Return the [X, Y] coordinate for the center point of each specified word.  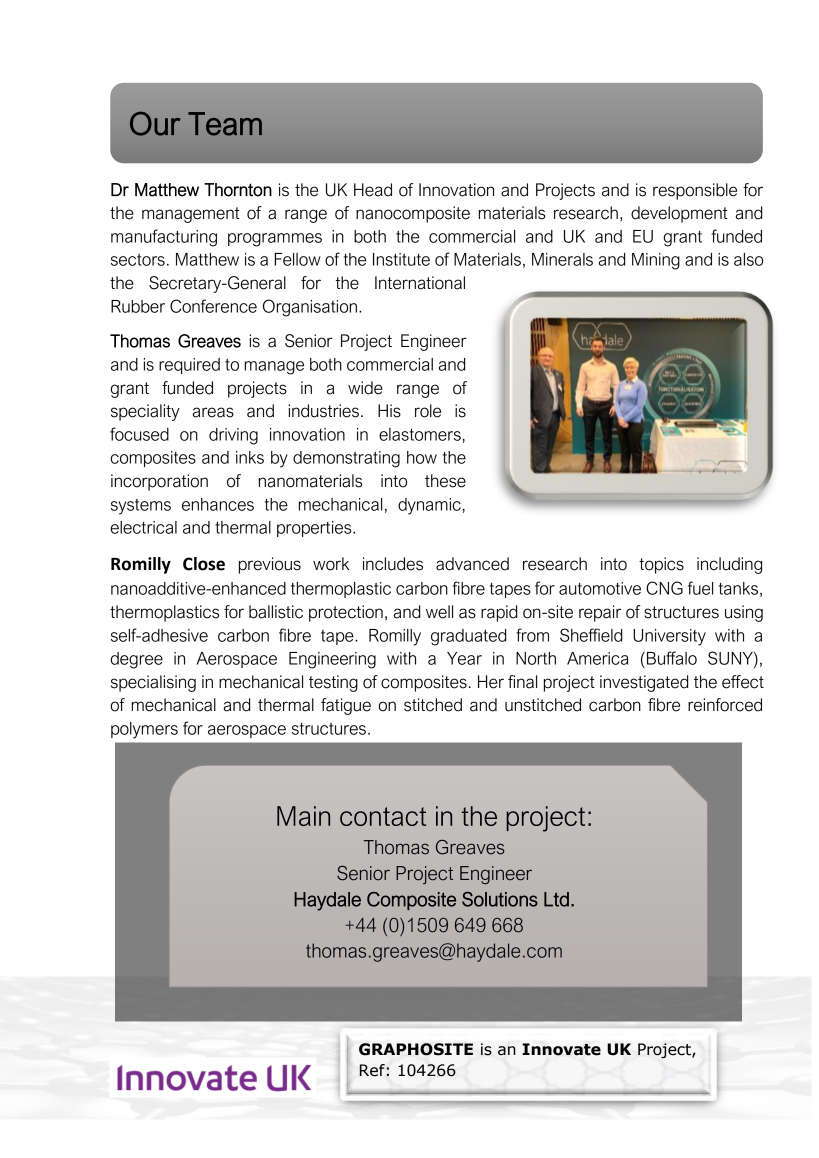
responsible [695, 191]
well [439, 612]
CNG [664, 588]
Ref [372, 1070]
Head [373, 190]
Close [204, 564]
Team [225, 124]
